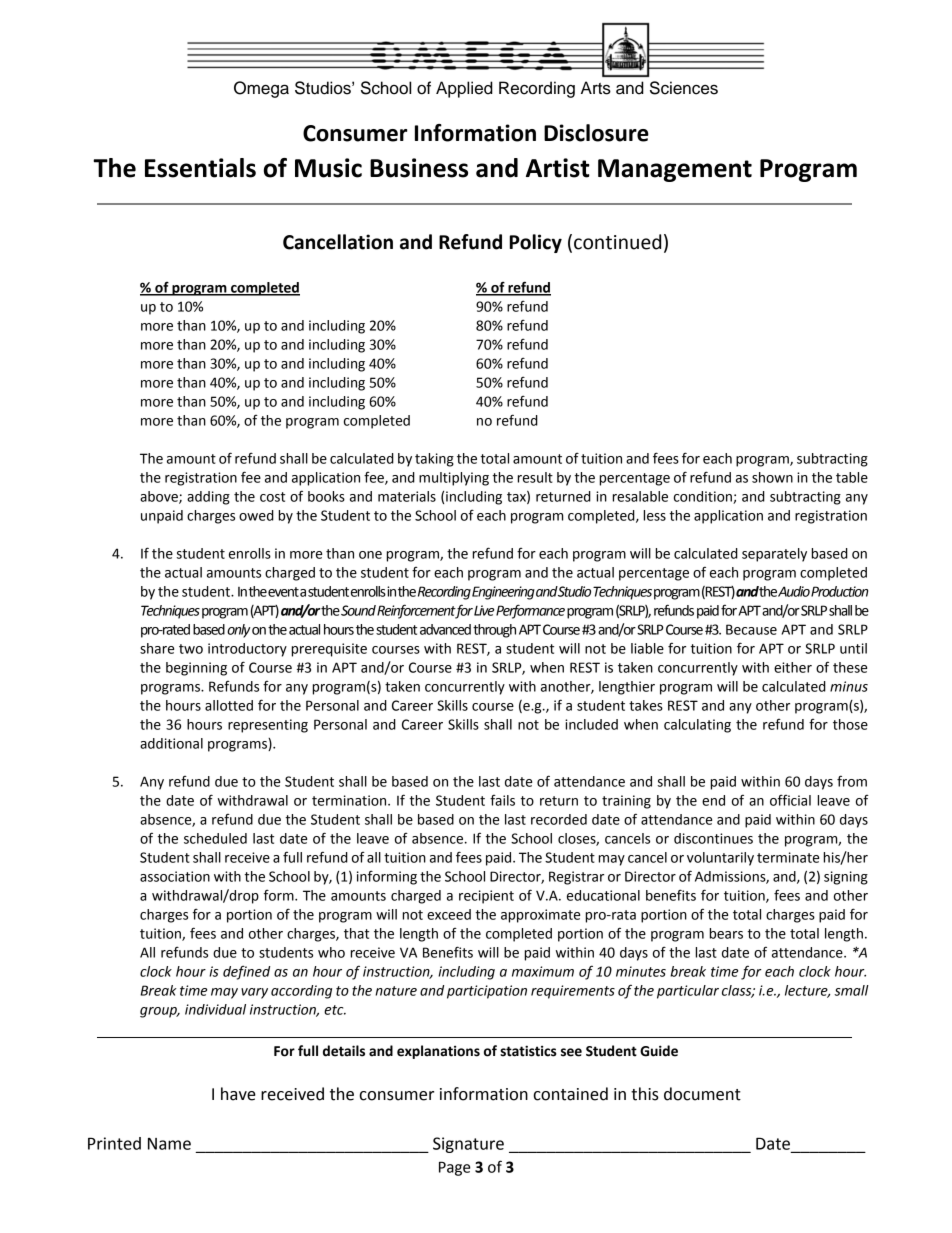 The image size is (952, 1233). Describe the element at coordinates (215, 838) in the document. I see `scheduled` at that location.
